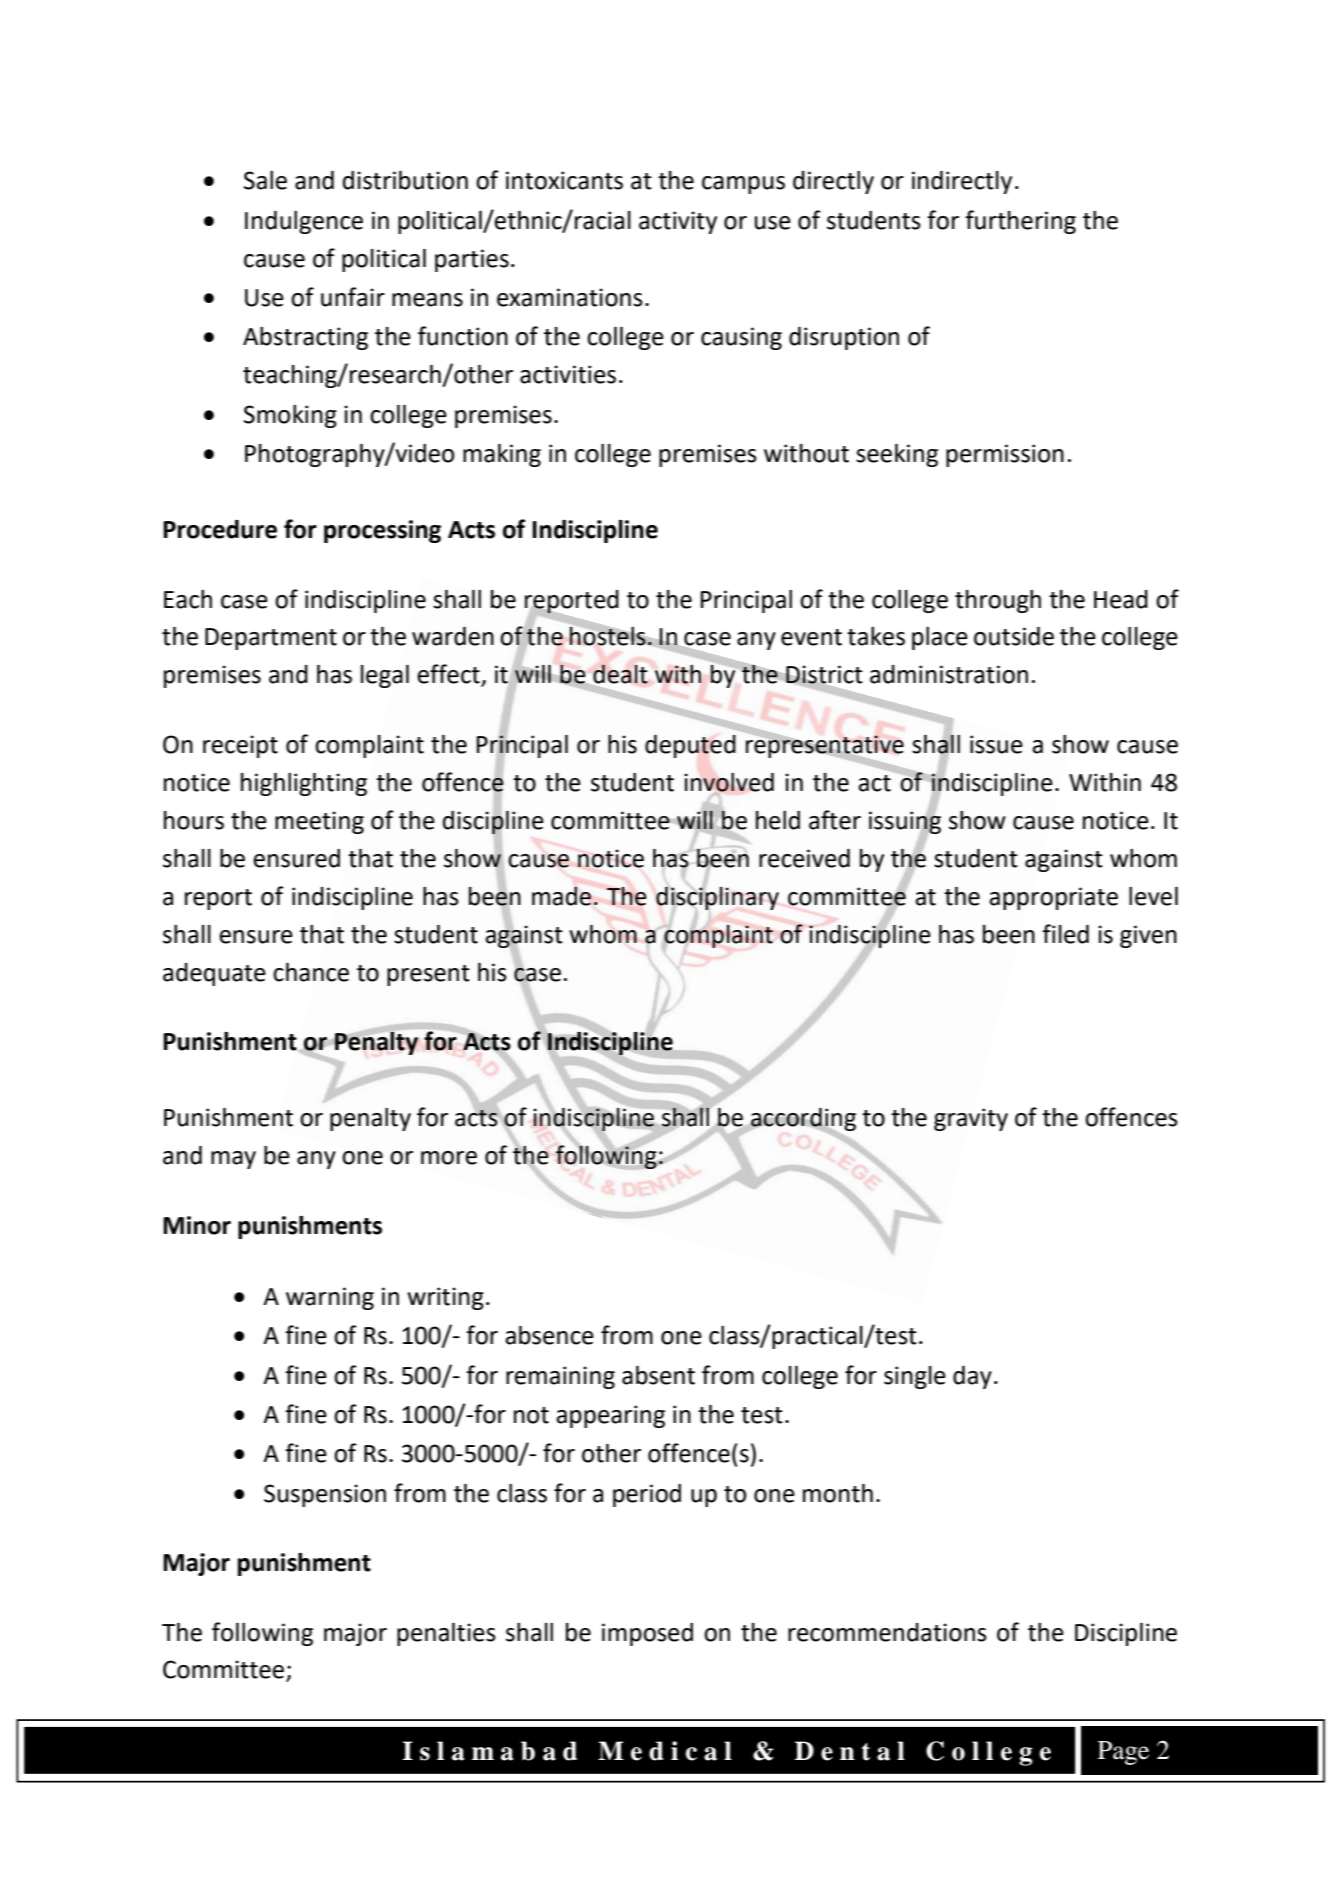 Image resolution: width=1341 pixels, height=1896 pixels. What do you see at coordinates (996, 744) in the screenshot?
I see `issue` at bounding box center [996, 744].
